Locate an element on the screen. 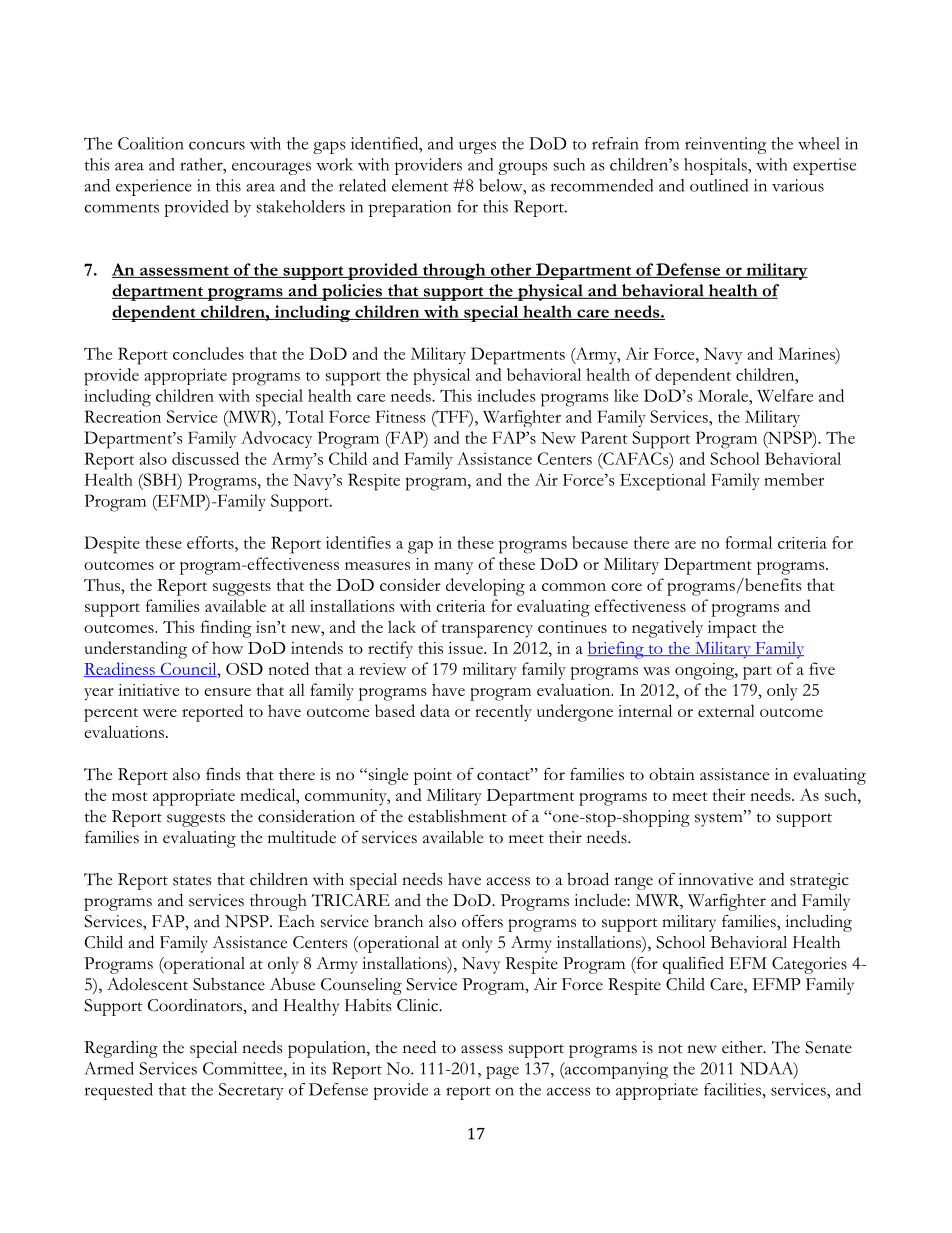  impact is located at coordinates (732, 629).
